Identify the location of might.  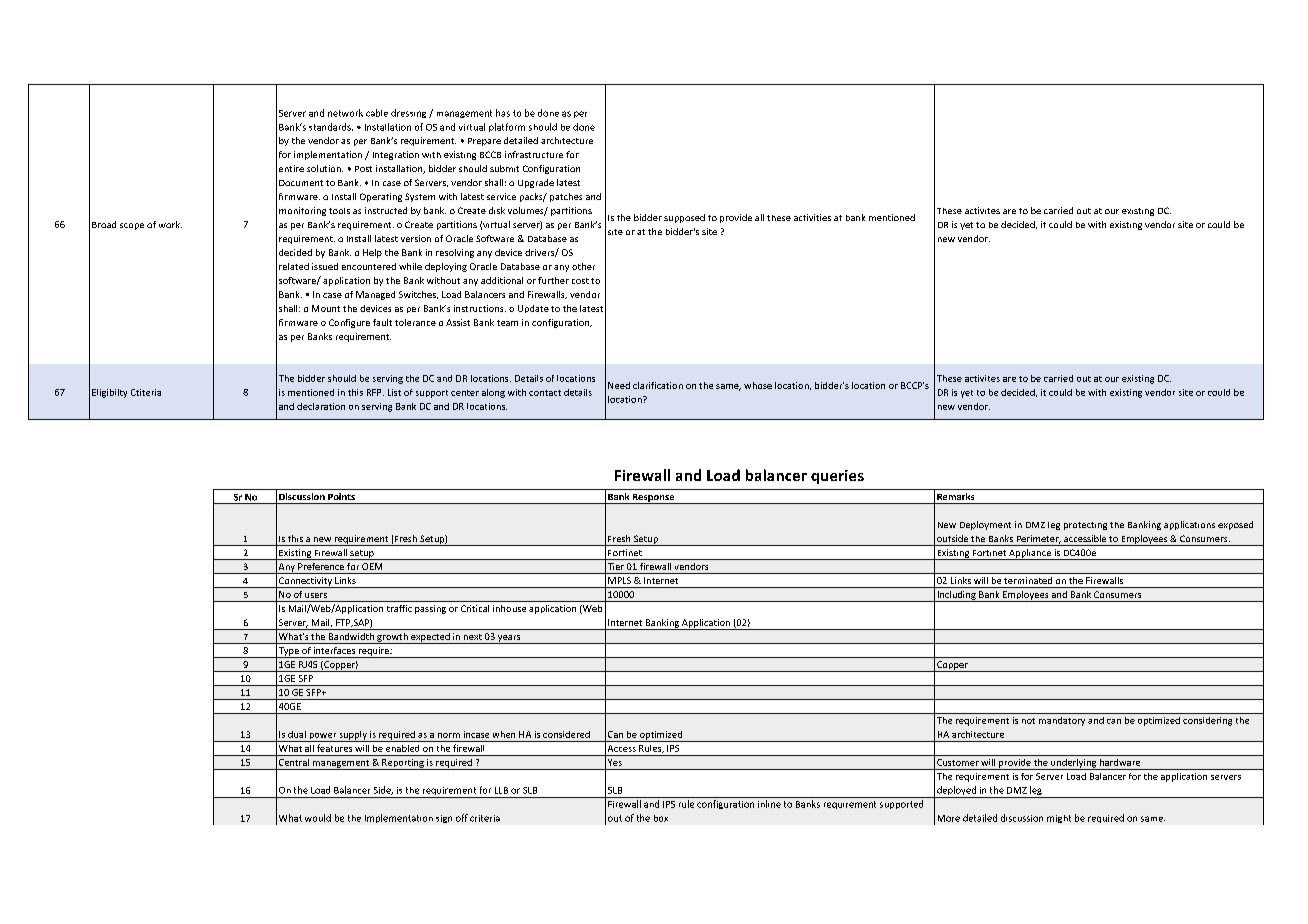
(1059, 819).
